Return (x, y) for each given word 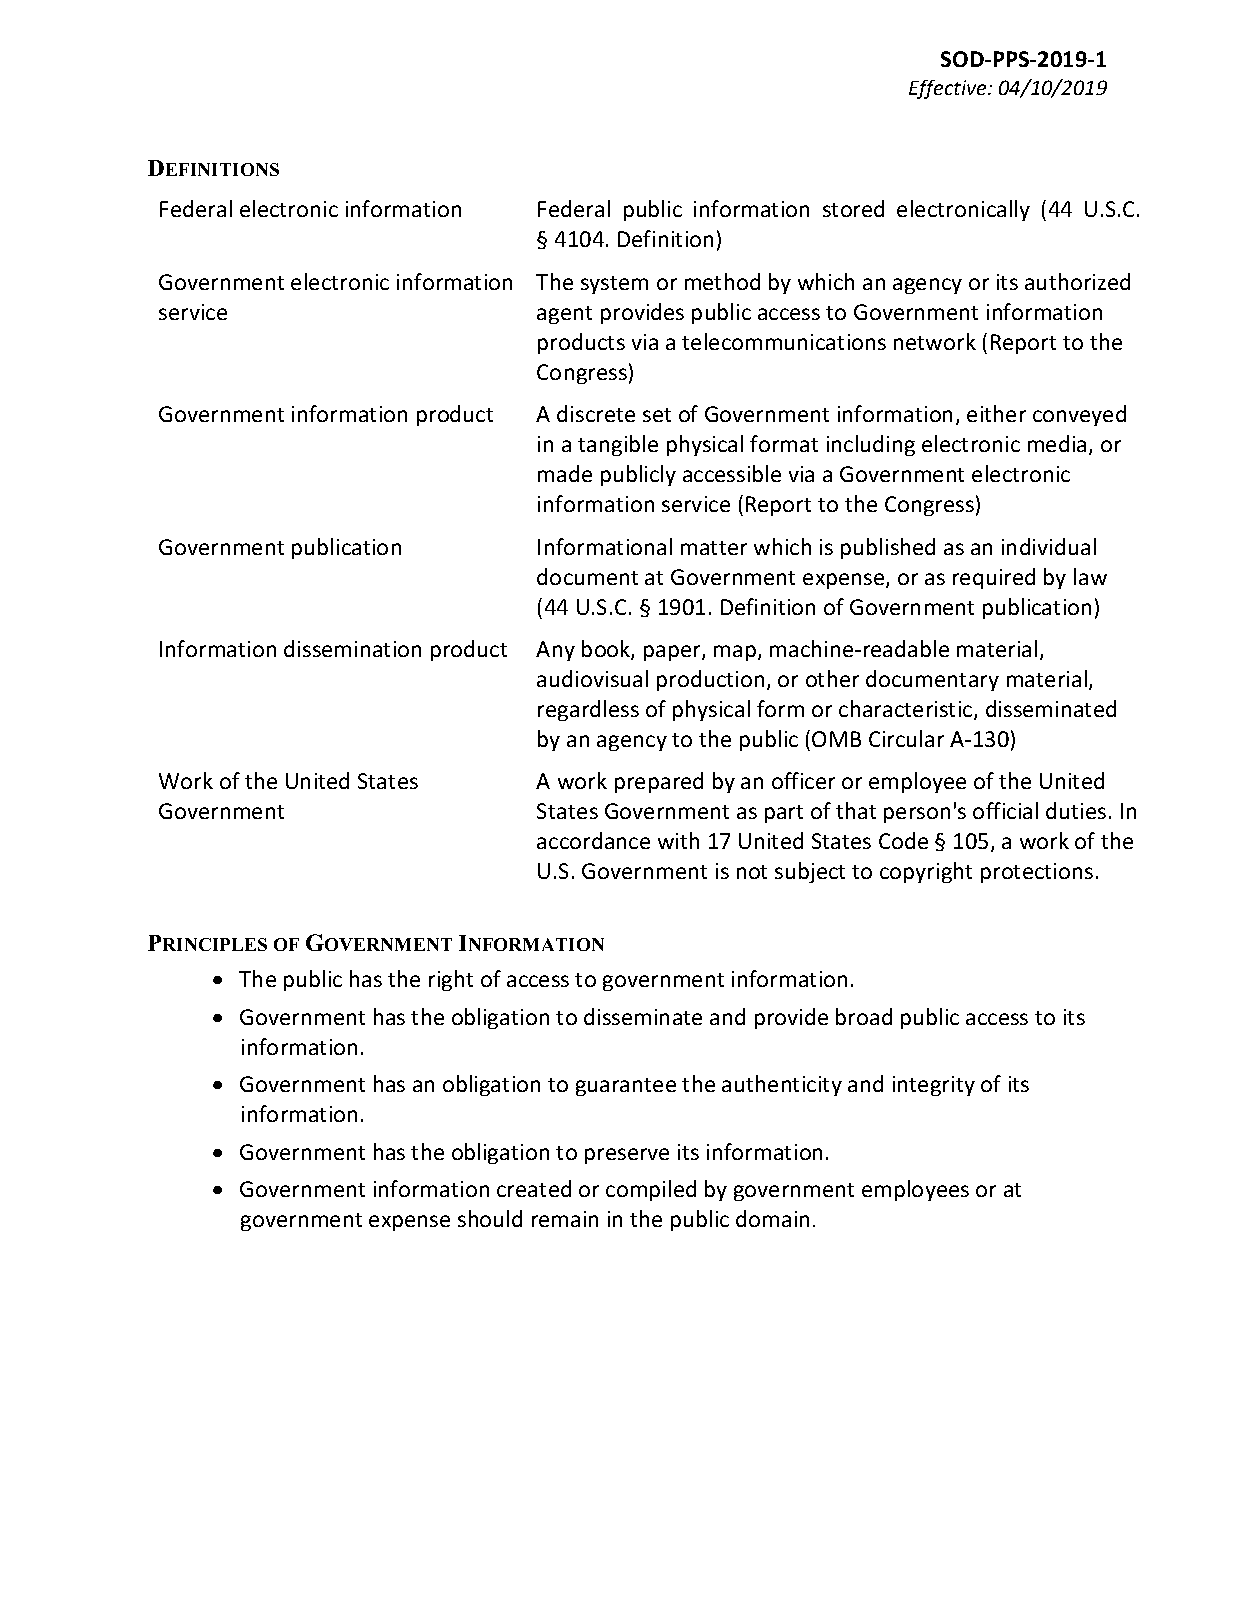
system (614, 285)
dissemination (352, 648)
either (996, 413)
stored (853, 208)
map (736, 653)
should (490, 1218)
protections (1037, 873)
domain (772, 1218)
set (657, 415)
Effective (949, 89)
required (994, 578)
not (752, 872)
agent (564, 315)
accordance (593, 840)
